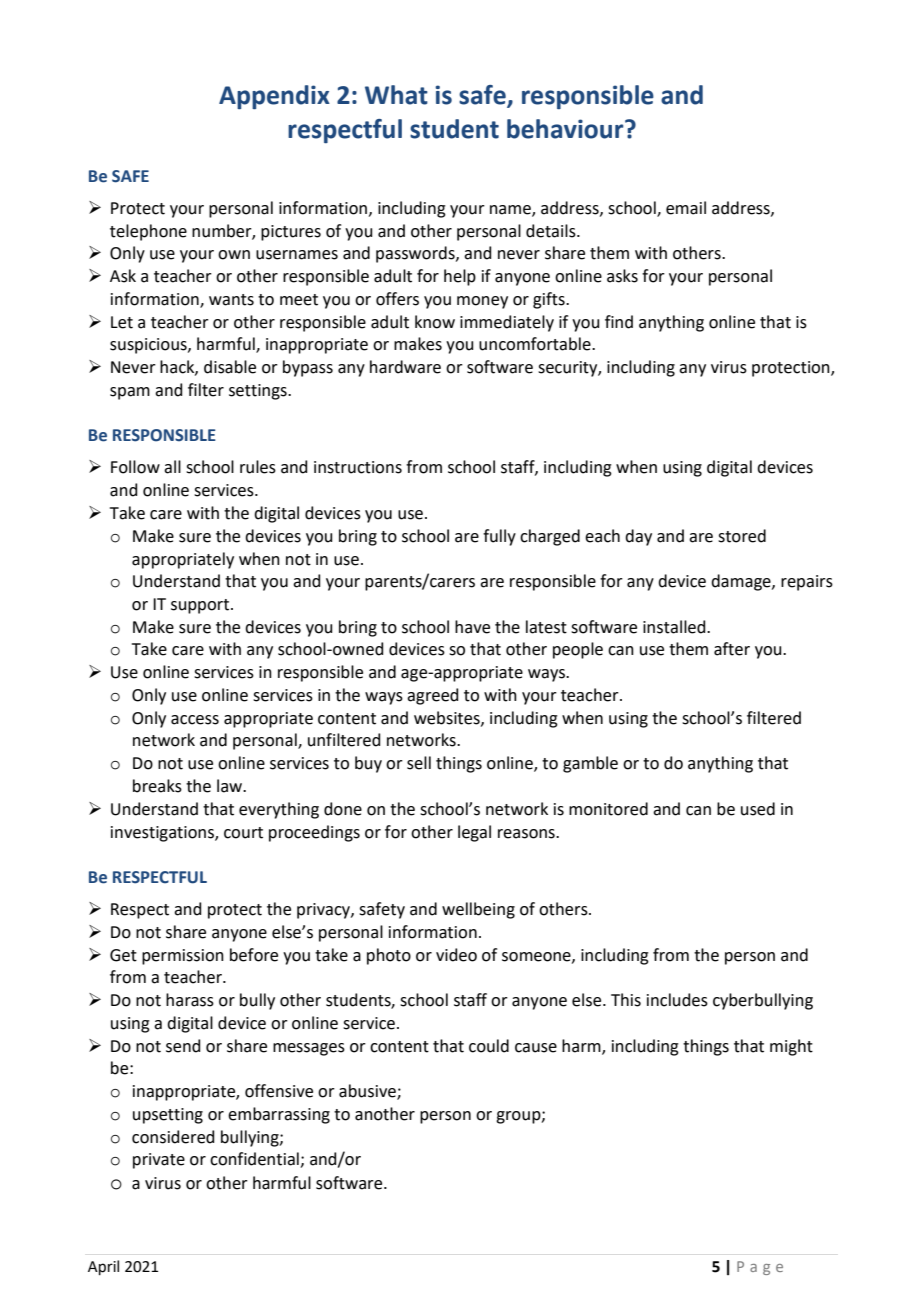 The image size is (924, 1308). What do you see at coordinates (396, 95) in the screenshot?
I see `What` at bounding box center [396, 95].
